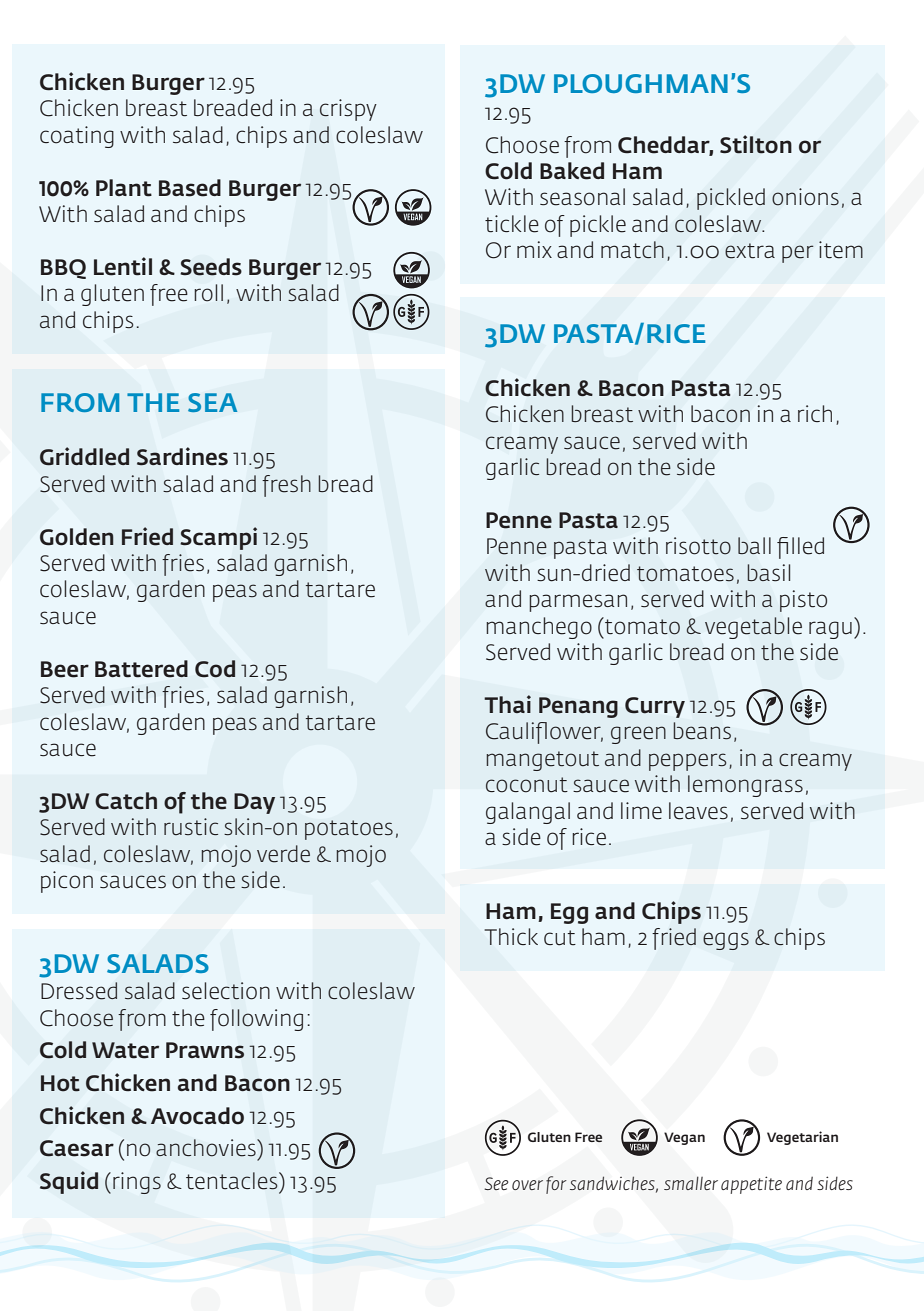 The image size is (924, 1311). Describe the element at coordinates (527, 1185) in the page. I see `over` at that location.
